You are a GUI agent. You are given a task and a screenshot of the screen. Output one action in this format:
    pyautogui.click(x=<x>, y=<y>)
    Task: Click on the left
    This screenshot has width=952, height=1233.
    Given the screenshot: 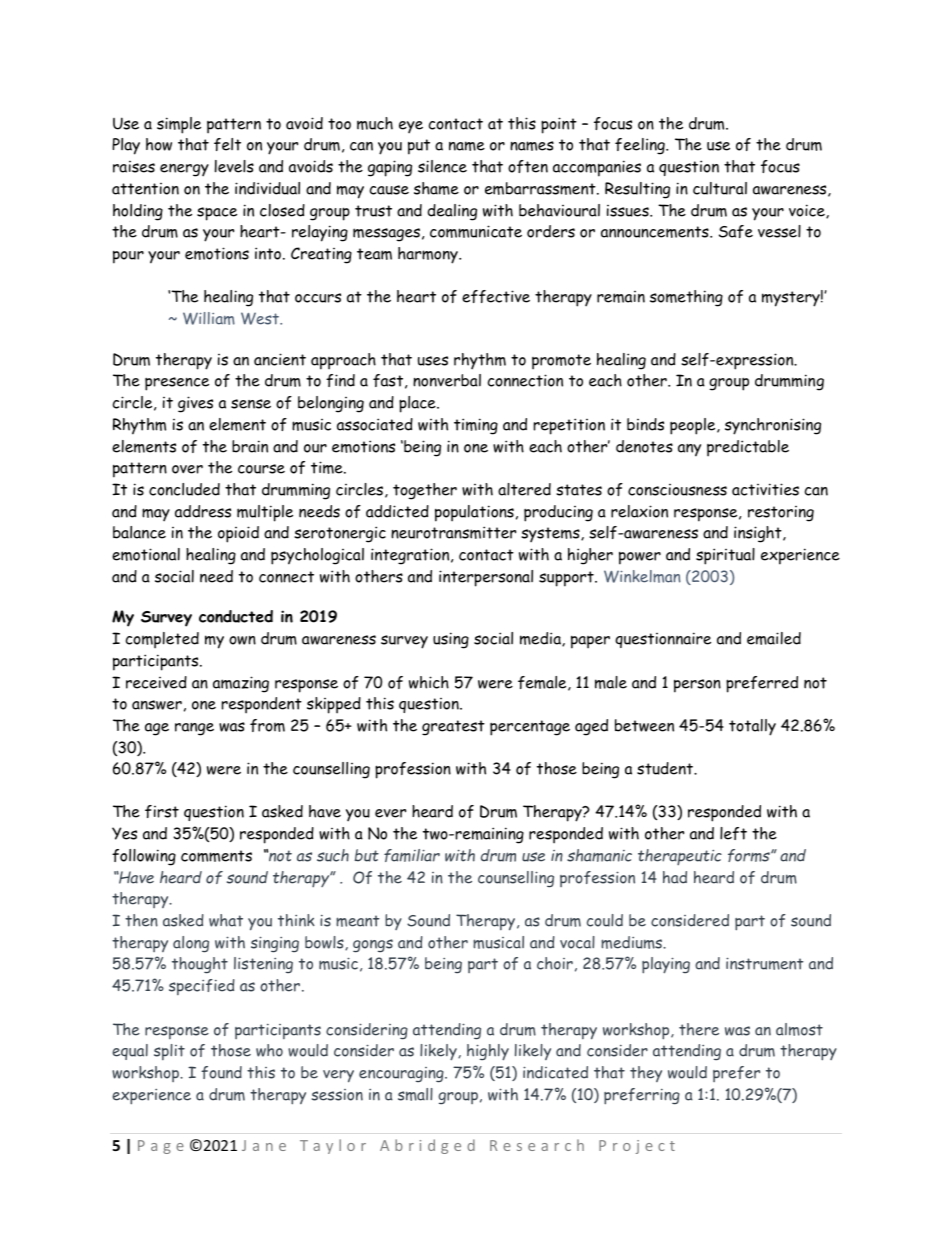 What is the action you would take?
    pyautogui.click(x=733, y=833)
